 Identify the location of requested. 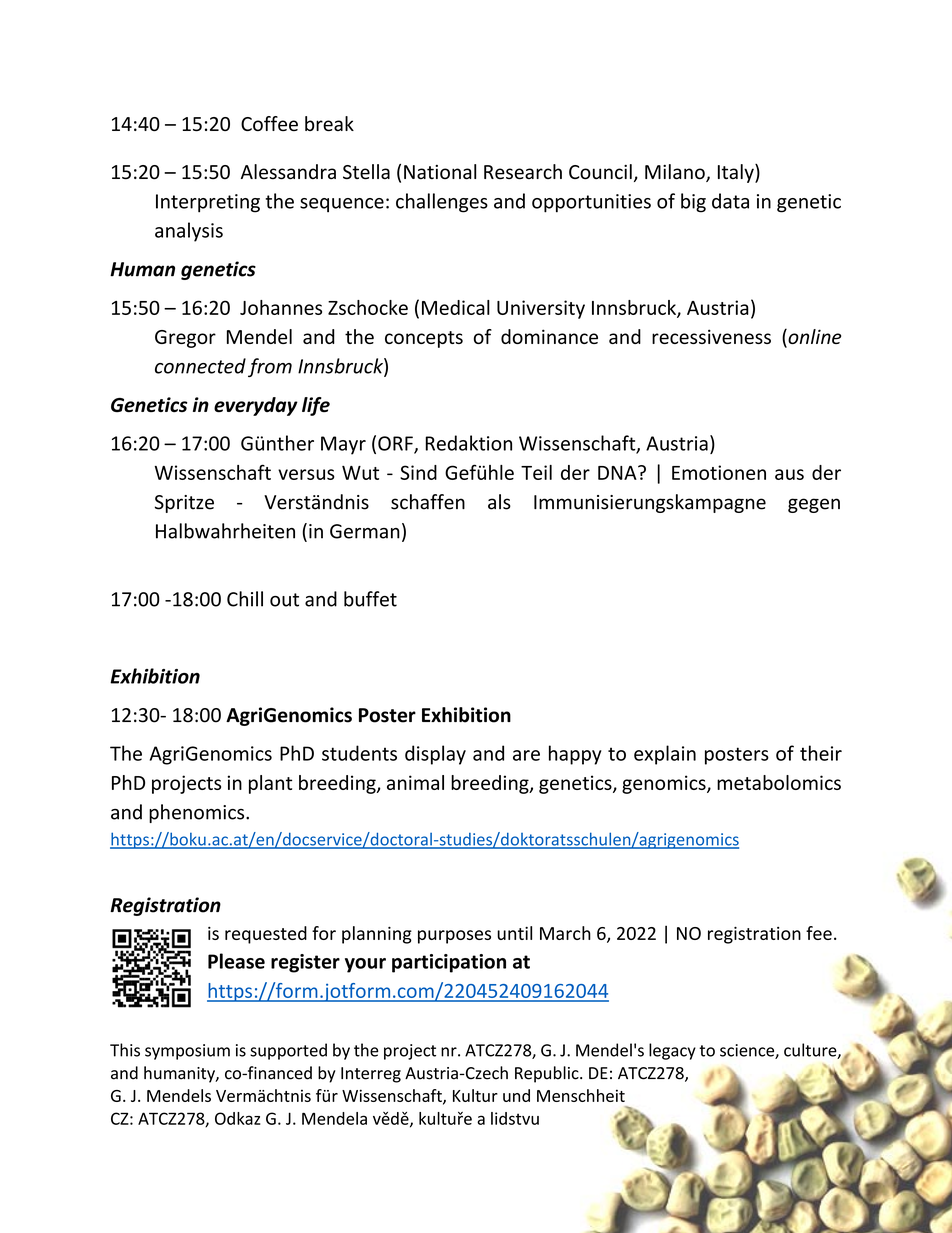
(266, 935).
